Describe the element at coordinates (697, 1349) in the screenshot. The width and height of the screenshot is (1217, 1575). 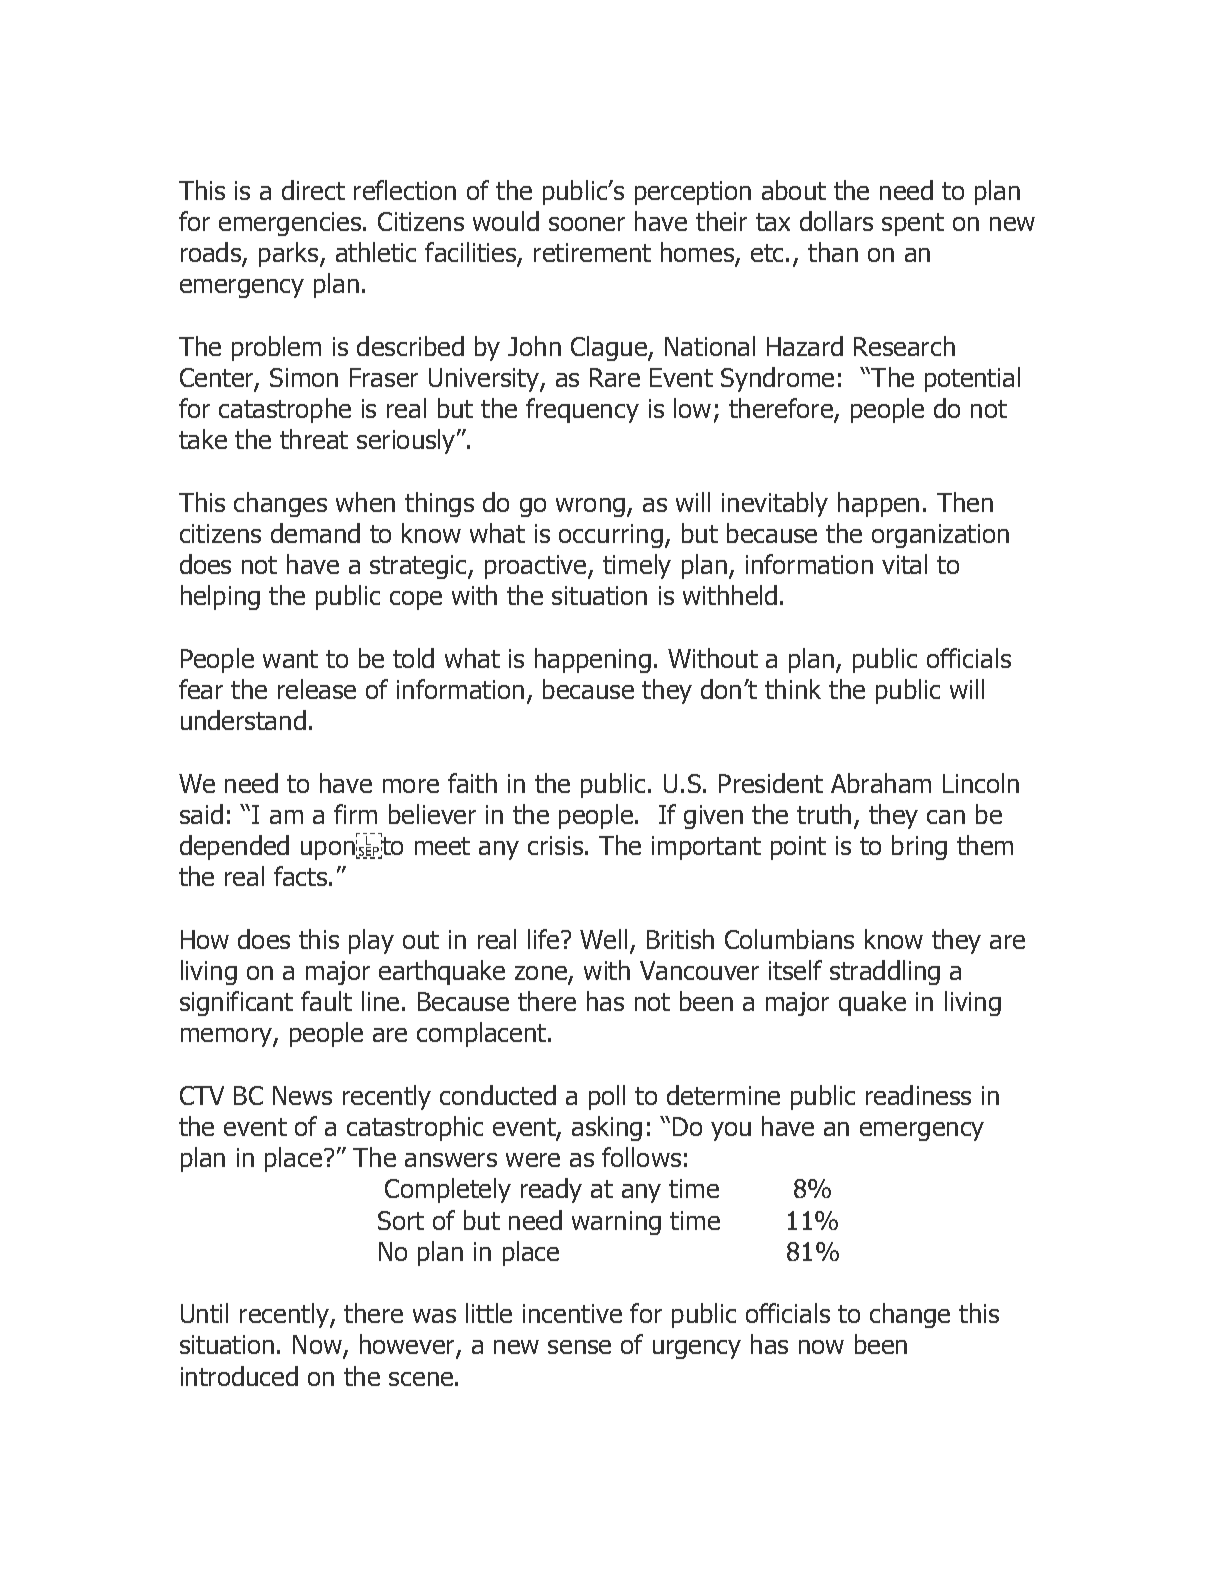
I see `urgency` at that location.
